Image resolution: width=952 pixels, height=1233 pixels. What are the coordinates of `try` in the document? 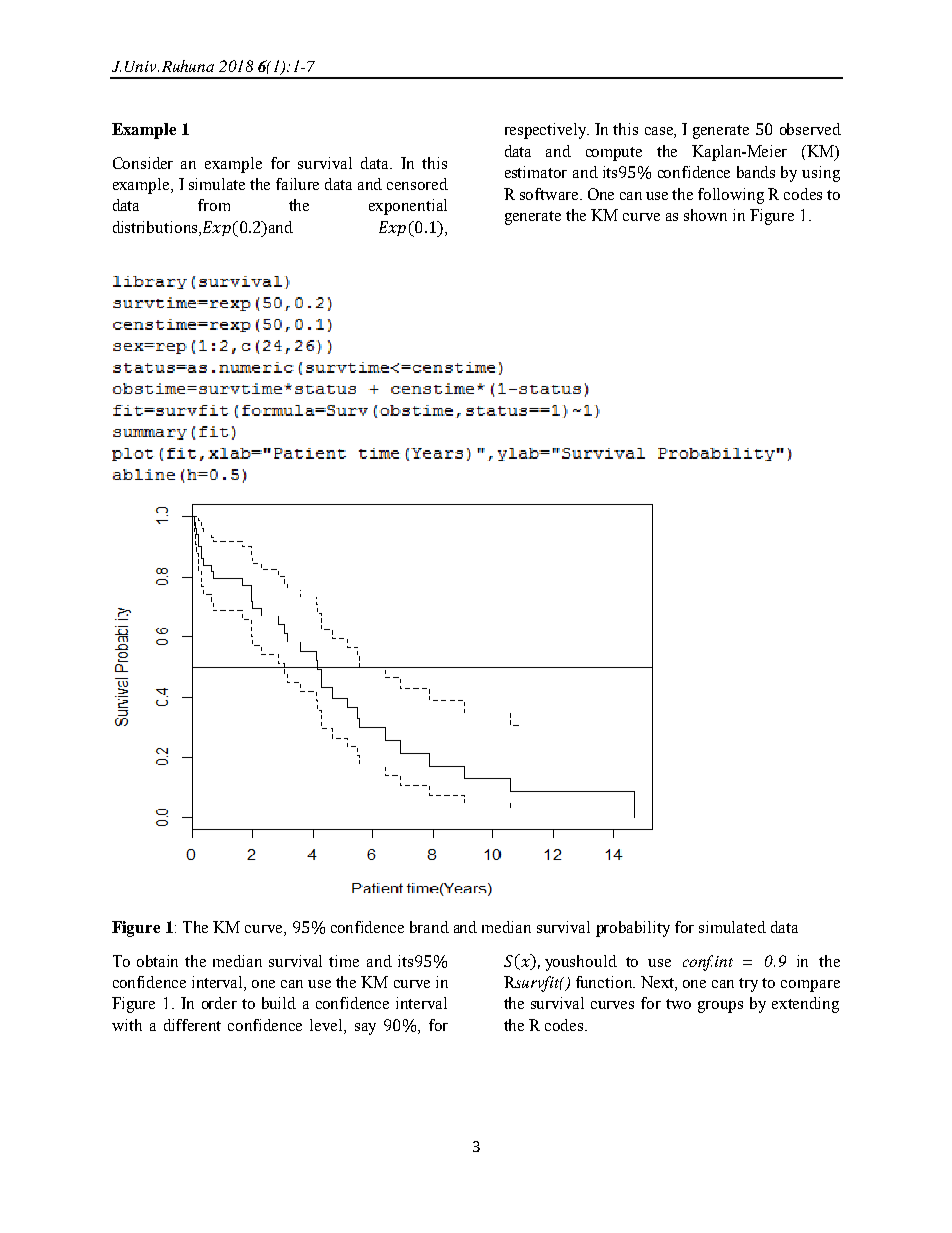 It's located at (748, 985).
